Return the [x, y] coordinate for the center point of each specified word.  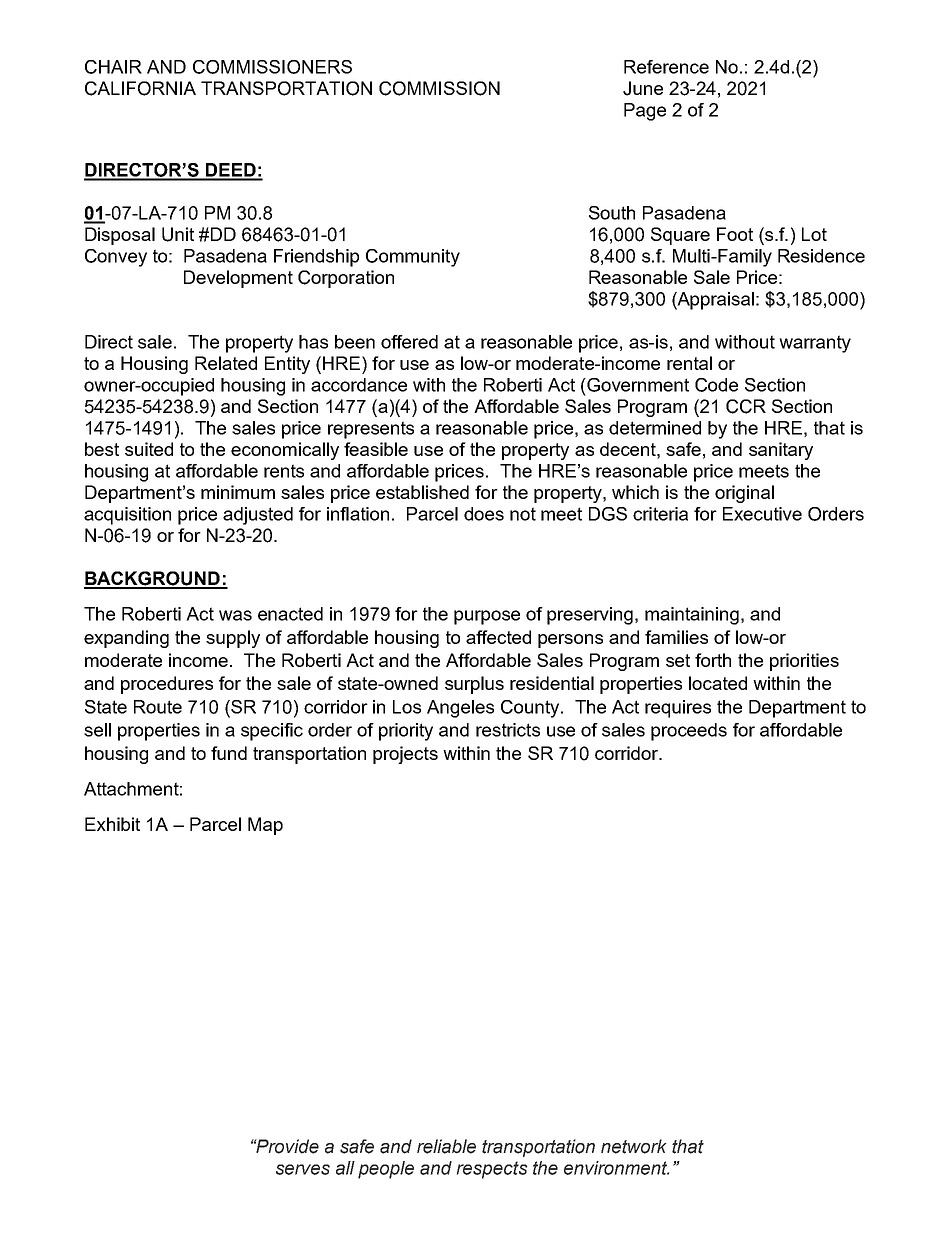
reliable [446, 1146]
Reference [666, 67]
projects [405, 755]
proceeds [689, 732]
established [422, 492]
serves [303, 1169]
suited [149, 449]
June [643, 88]
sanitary [781, 451]
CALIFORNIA [140, 88]
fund [229, 753]
